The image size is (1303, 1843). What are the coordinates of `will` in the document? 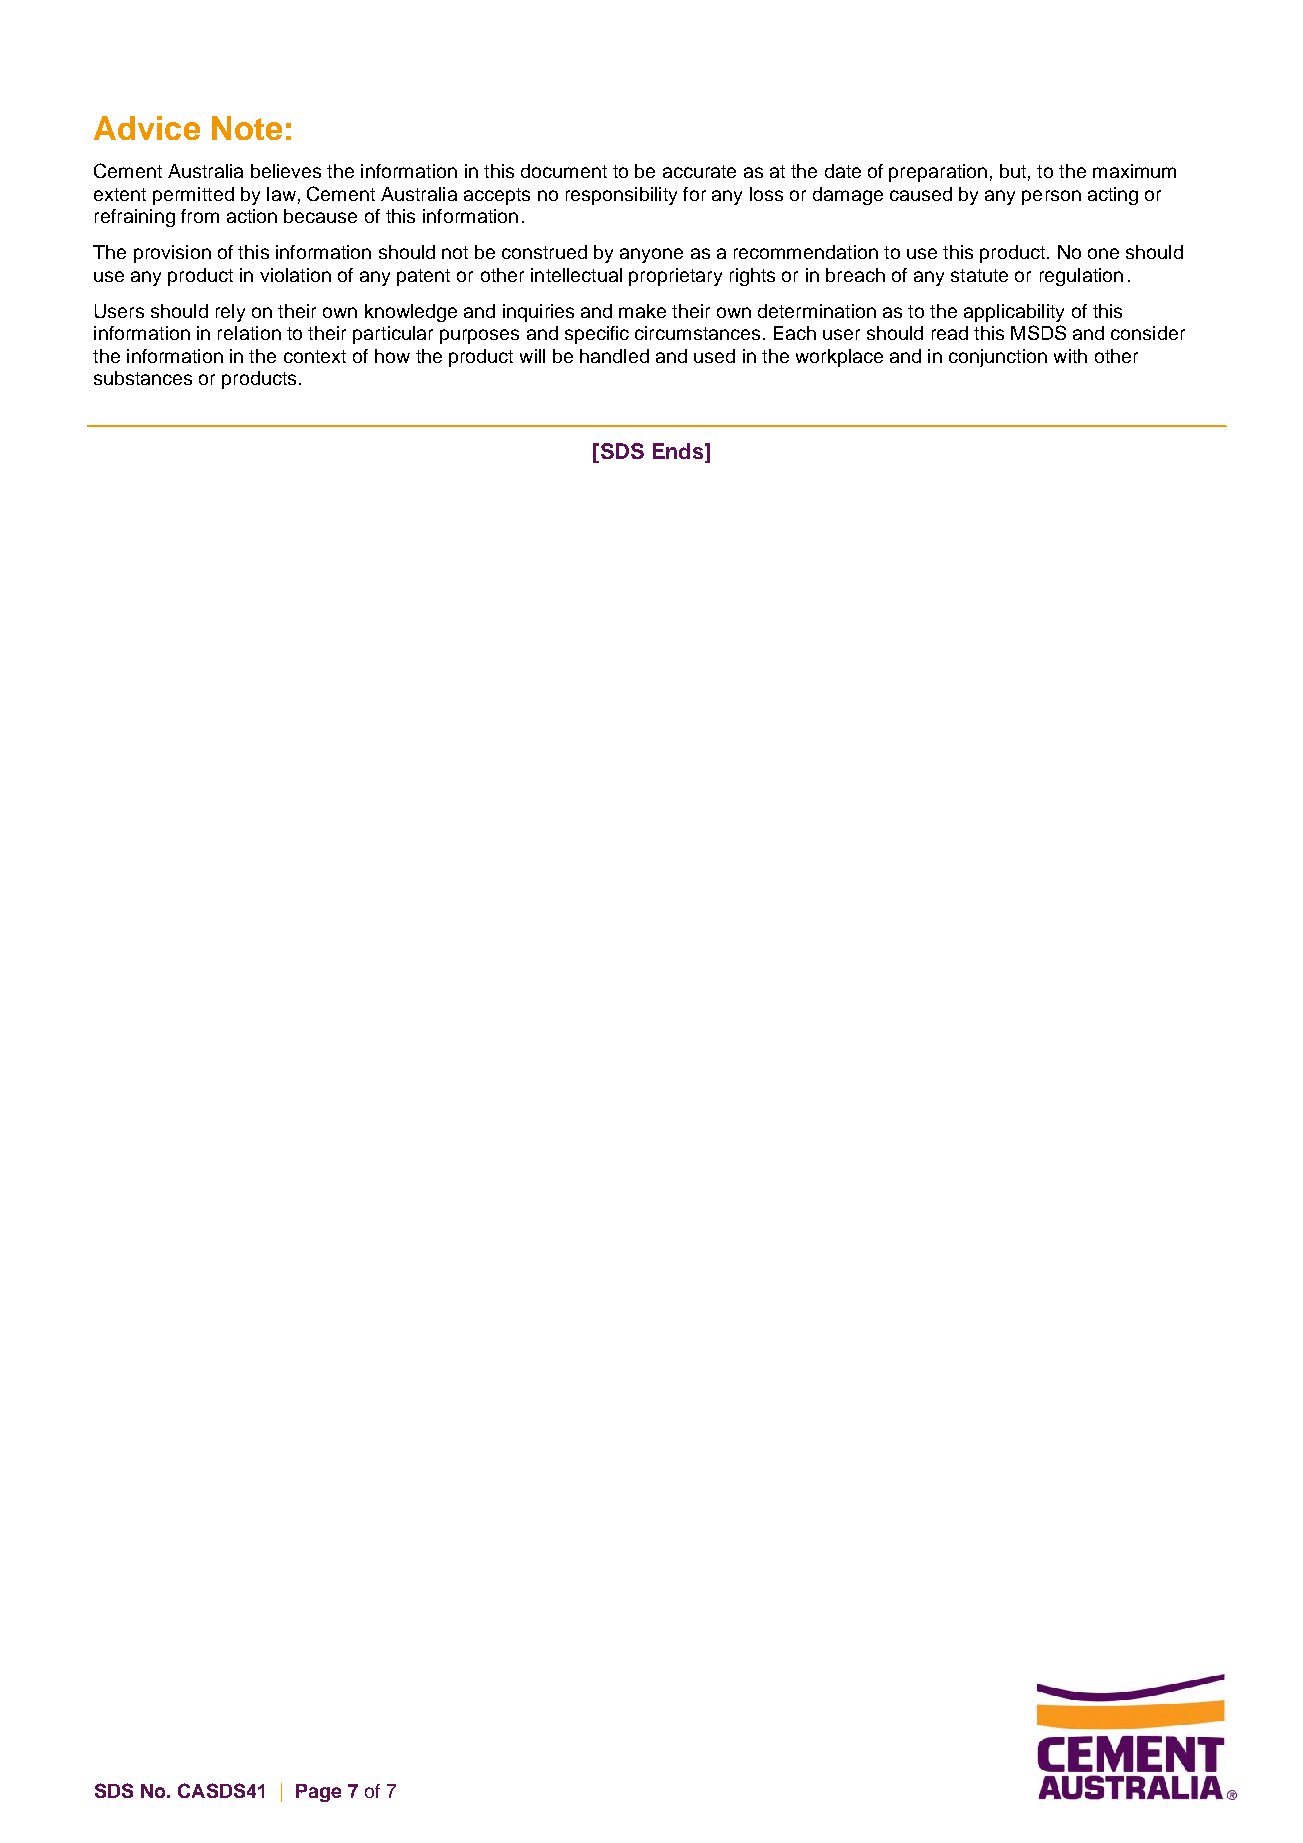 It's located at (532, 356).
